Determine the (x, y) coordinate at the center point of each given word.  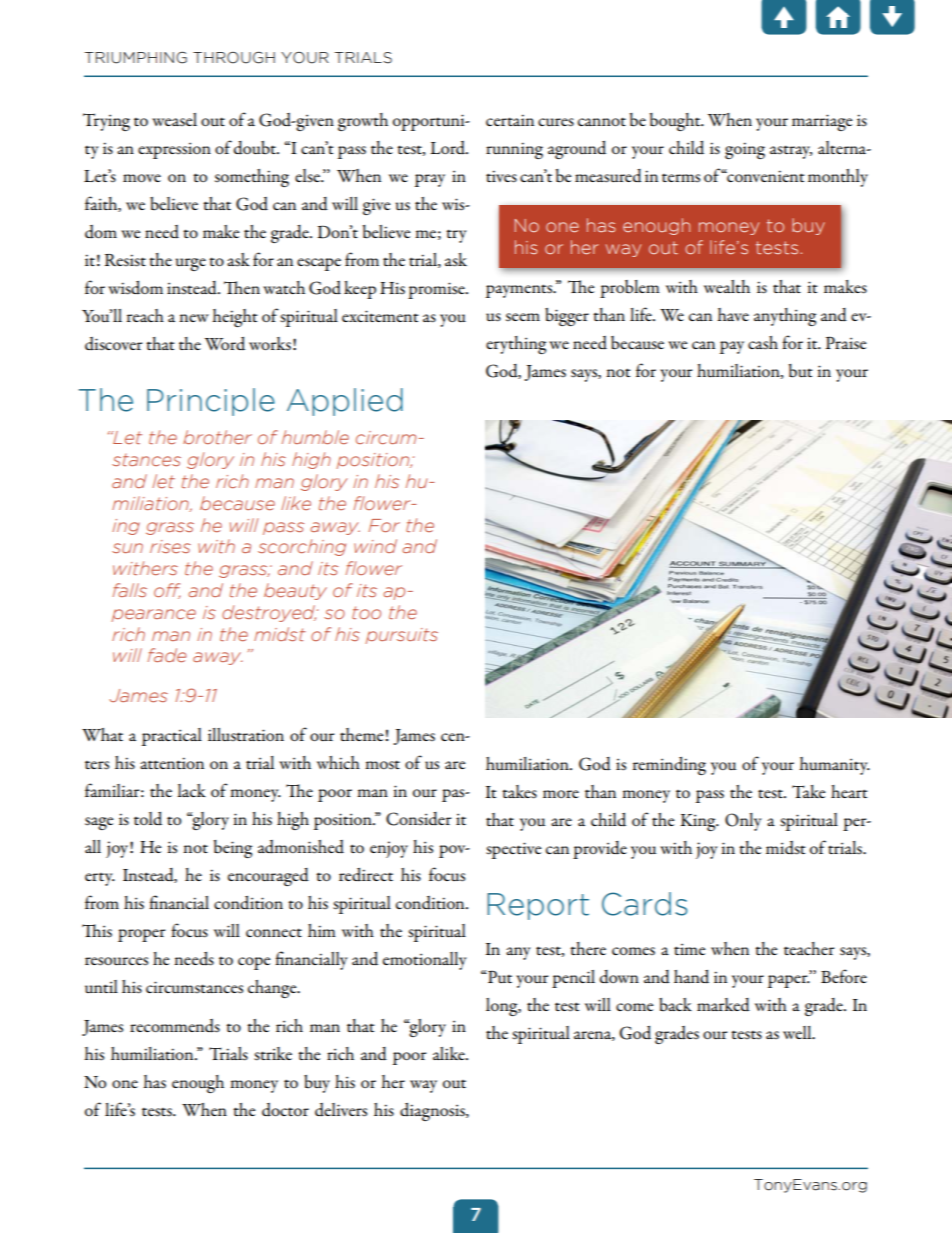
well (798, 1032)
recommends (175, 1026)
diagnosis (433, 1112)
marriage (822, 122)
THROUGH (234, 58)
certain (510, 120)
